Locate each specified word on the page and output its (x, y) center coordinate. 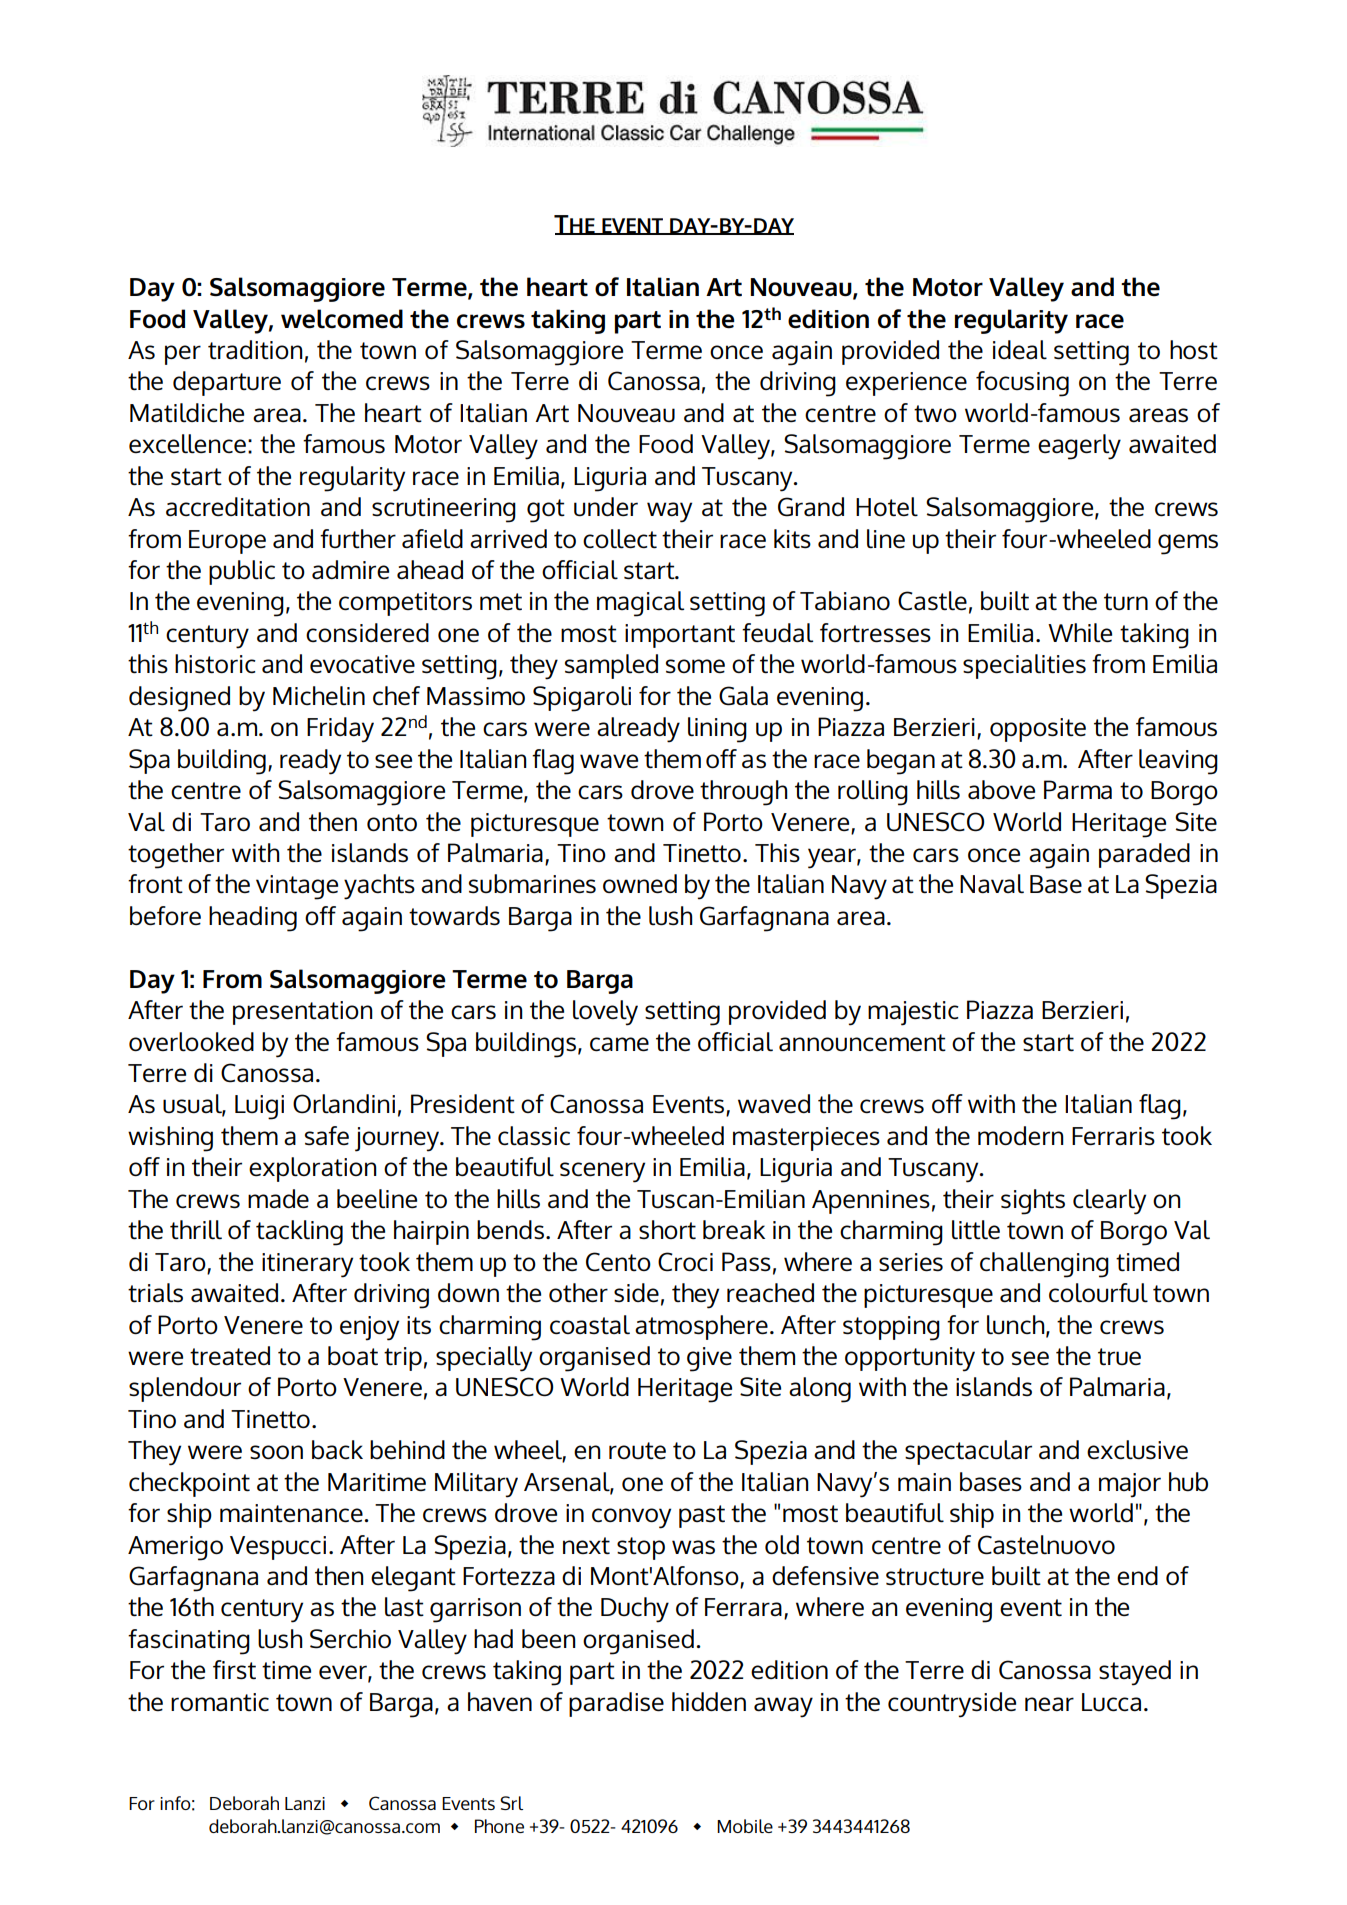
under (606, 507)
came (619, 1044)
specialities (1024, 666)
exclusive (1137, 1450)
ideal (1020, 350)
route (637, 1451)
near (1049, 1704)
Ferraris (1113, 1136)
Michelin (319, 696)
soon (276, 1452)
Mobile (745, 1826)
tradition (255, 350)
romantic (220, 1702)
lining (717, 730)
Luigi (259, 1107)
